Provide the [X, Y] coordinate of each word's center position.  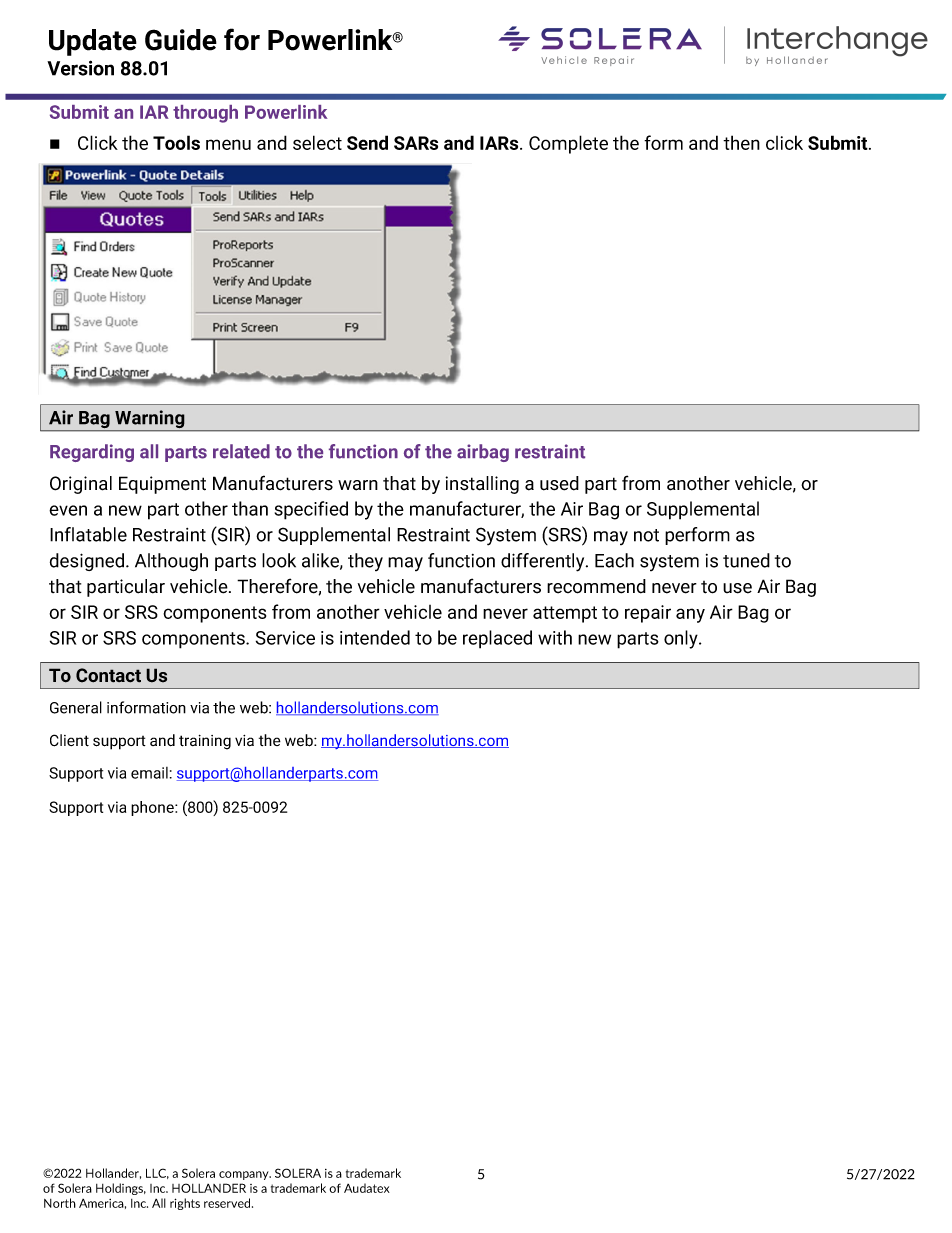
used [559, 483]
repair [648, 614]
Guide [181, 40]
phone [153, 808]
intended [375, 637]
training [205, 742]
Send [367, 142]
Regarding [92, 453]
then [741, 142]
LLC [157, 1173]
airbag [483, 453]
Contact [108, 675]
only [682, 639]
